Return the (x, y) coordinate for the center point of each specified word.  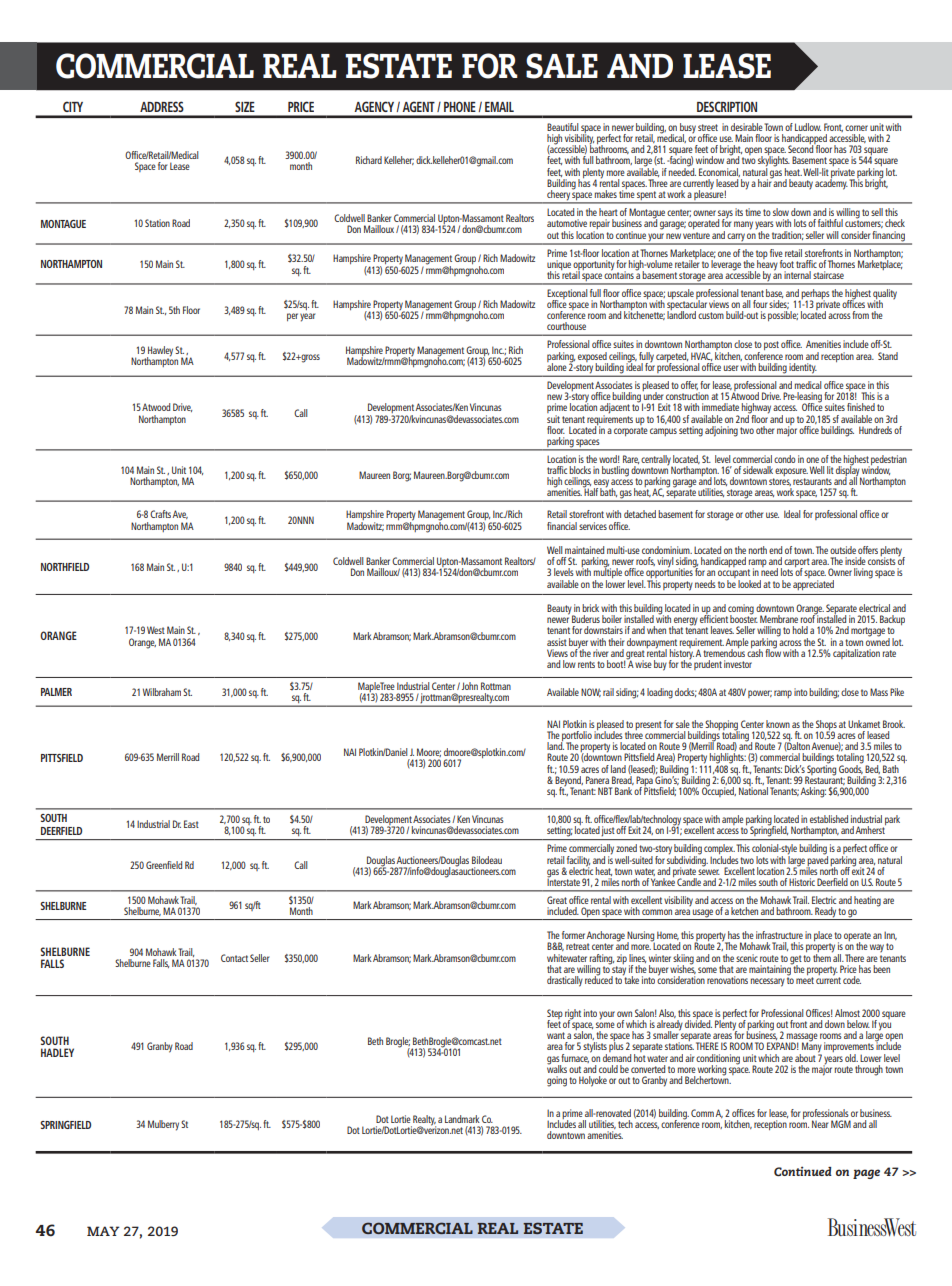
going (557, 1081)
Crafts (160, 514)
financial (562, 526)
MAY (103, 1231)
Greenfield (164, 865)
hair (765, 182)
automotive (567, 223)
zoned (626, 848)
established (829, 819)
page (866, 1174)
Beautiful (563, 127)
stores (780, 482)
